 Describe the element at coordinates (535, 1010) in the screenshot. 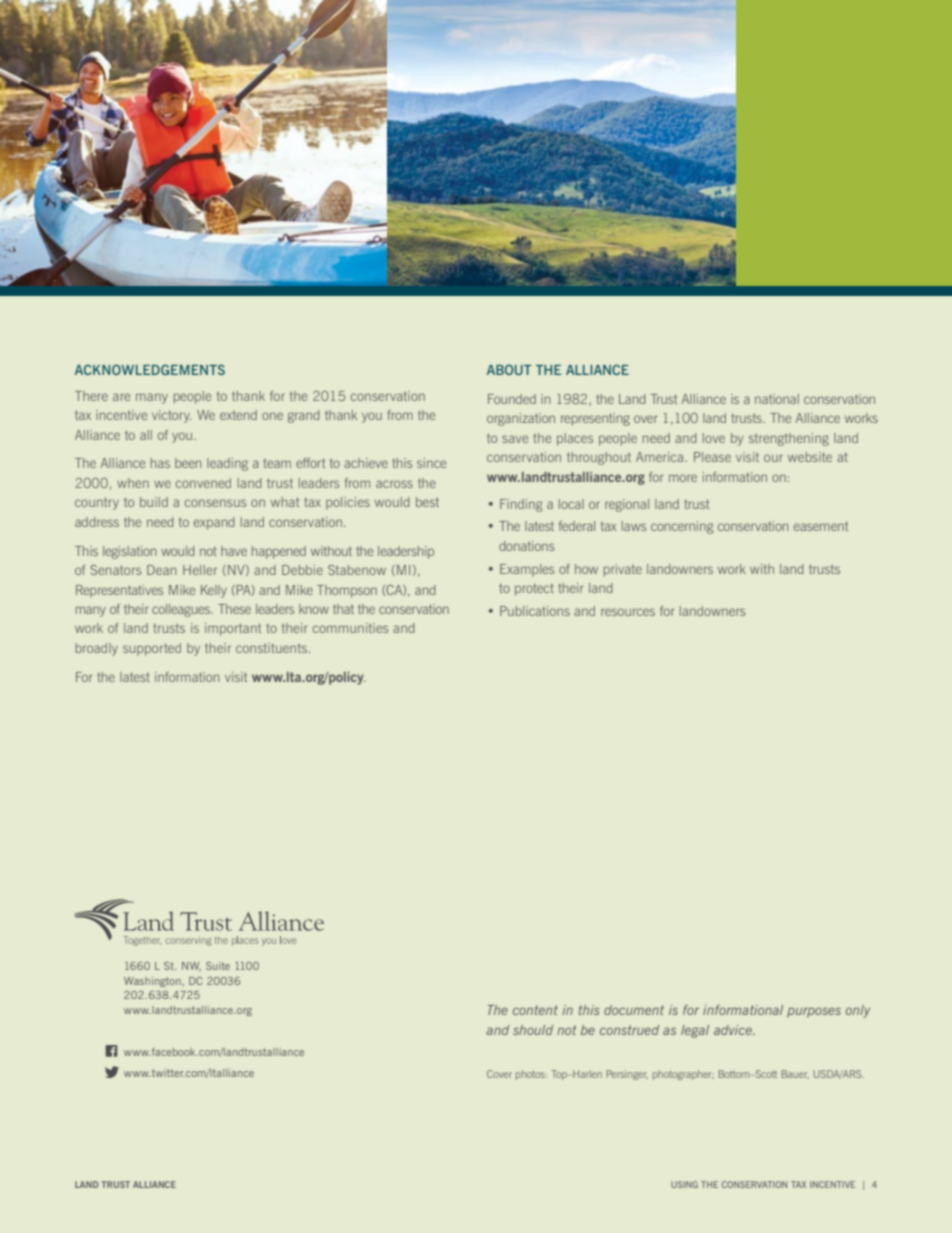

I see `content` at that location.
